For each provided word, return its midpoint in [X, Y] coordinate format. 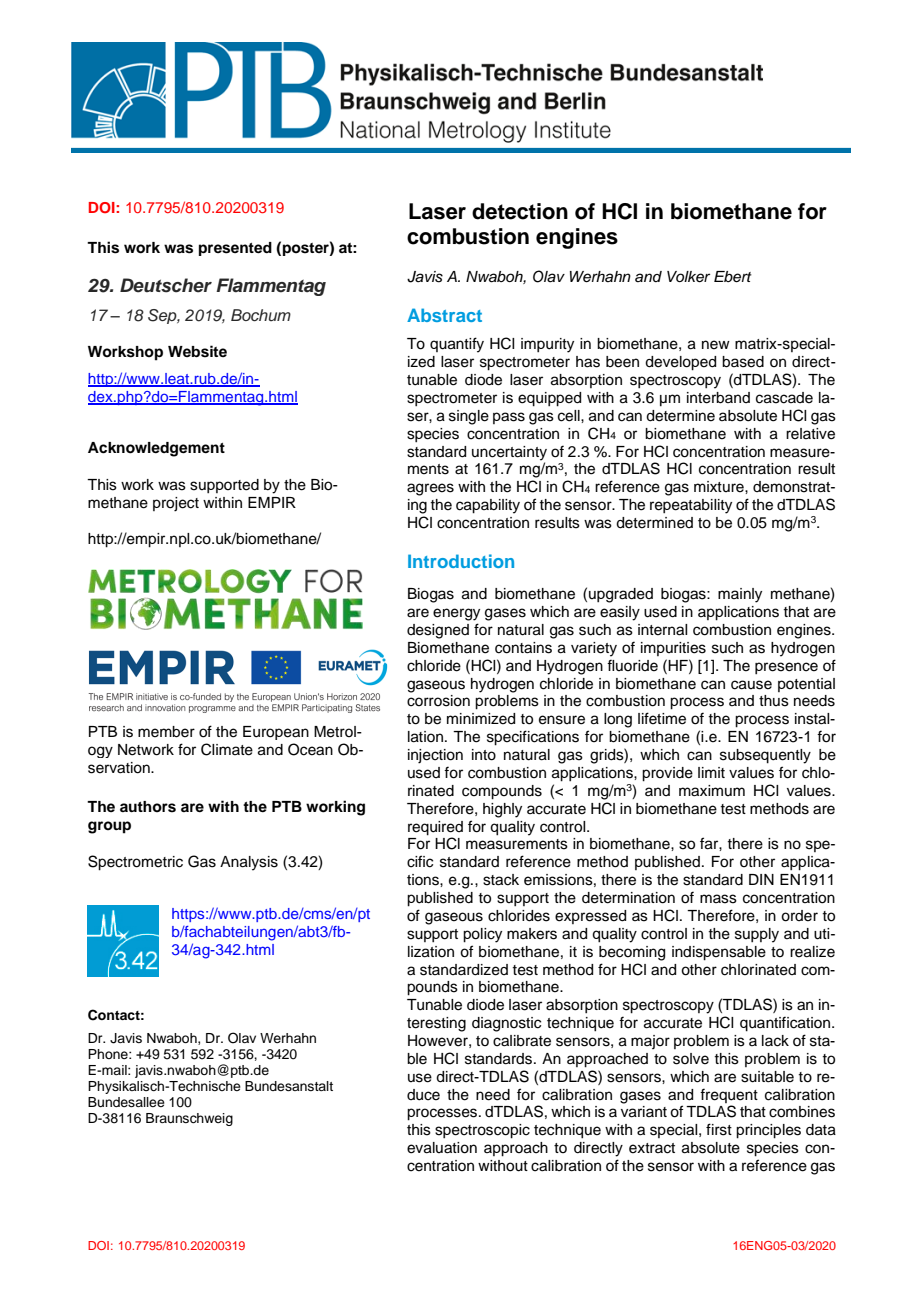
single [469, 417]
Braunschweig [189, 1119]
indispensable [719, 953]
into [484, 755]
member [166, 732]
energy [456, 614]
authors [148, 807]
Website [197, 351]
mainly [740, 595]
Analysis [249, 863]
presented [235, 249]
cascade [784, 398]
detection [520, 211]
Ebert [733, 277]
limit [711, 772]
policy [482, 935]
